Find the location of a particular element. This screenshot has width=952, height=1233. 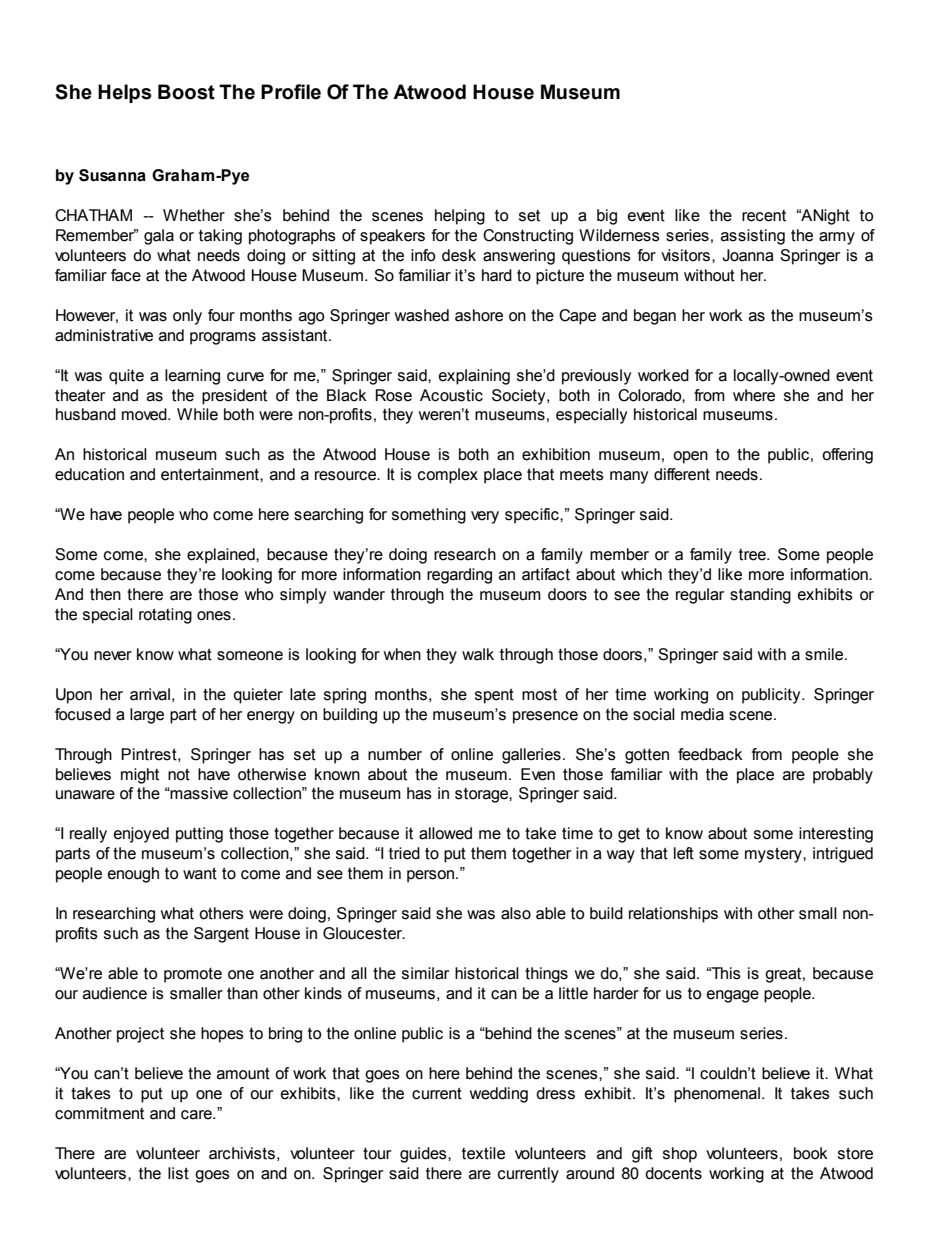

mystery is located at coordinates (774, 855).
